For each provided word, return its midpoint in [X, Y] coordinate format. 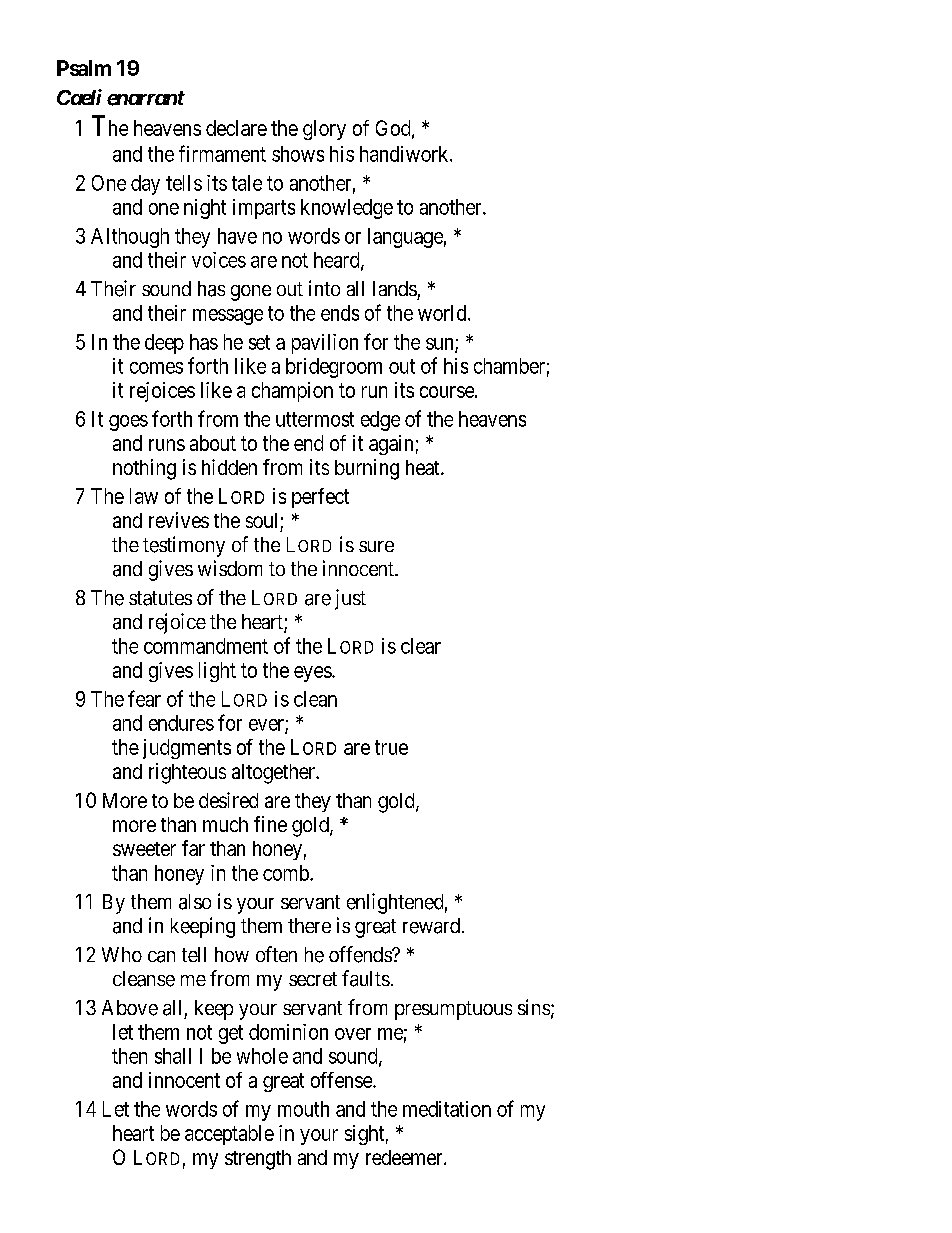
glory [324, 130]
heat [424, 467]
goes [128, 423]
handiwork [405, 154]
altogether [275, 774]
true [391, 747]
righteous [187, 773]
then [129, 1056]
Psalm [84, 68]
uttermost [315, 419]
